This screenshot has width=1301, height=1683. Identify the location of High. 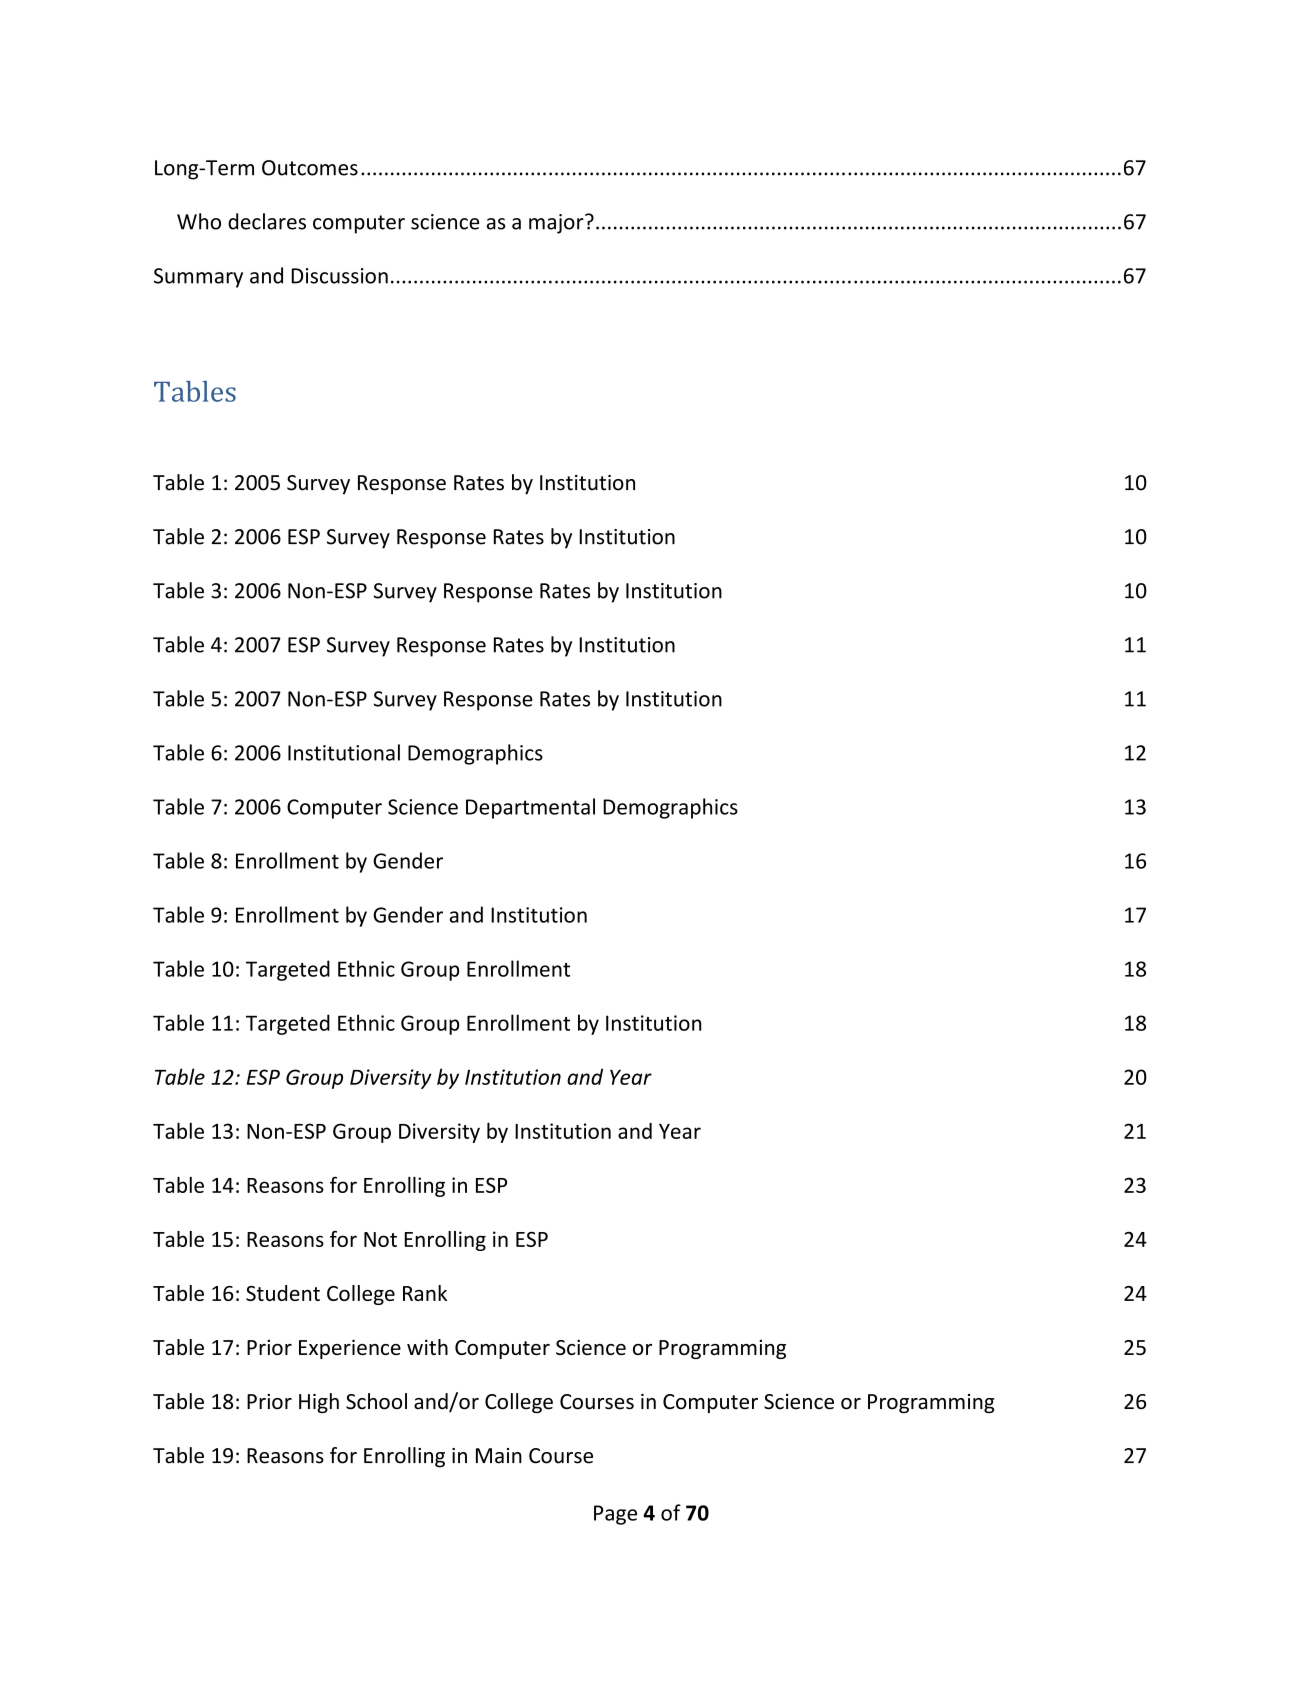
(319, 1403).
